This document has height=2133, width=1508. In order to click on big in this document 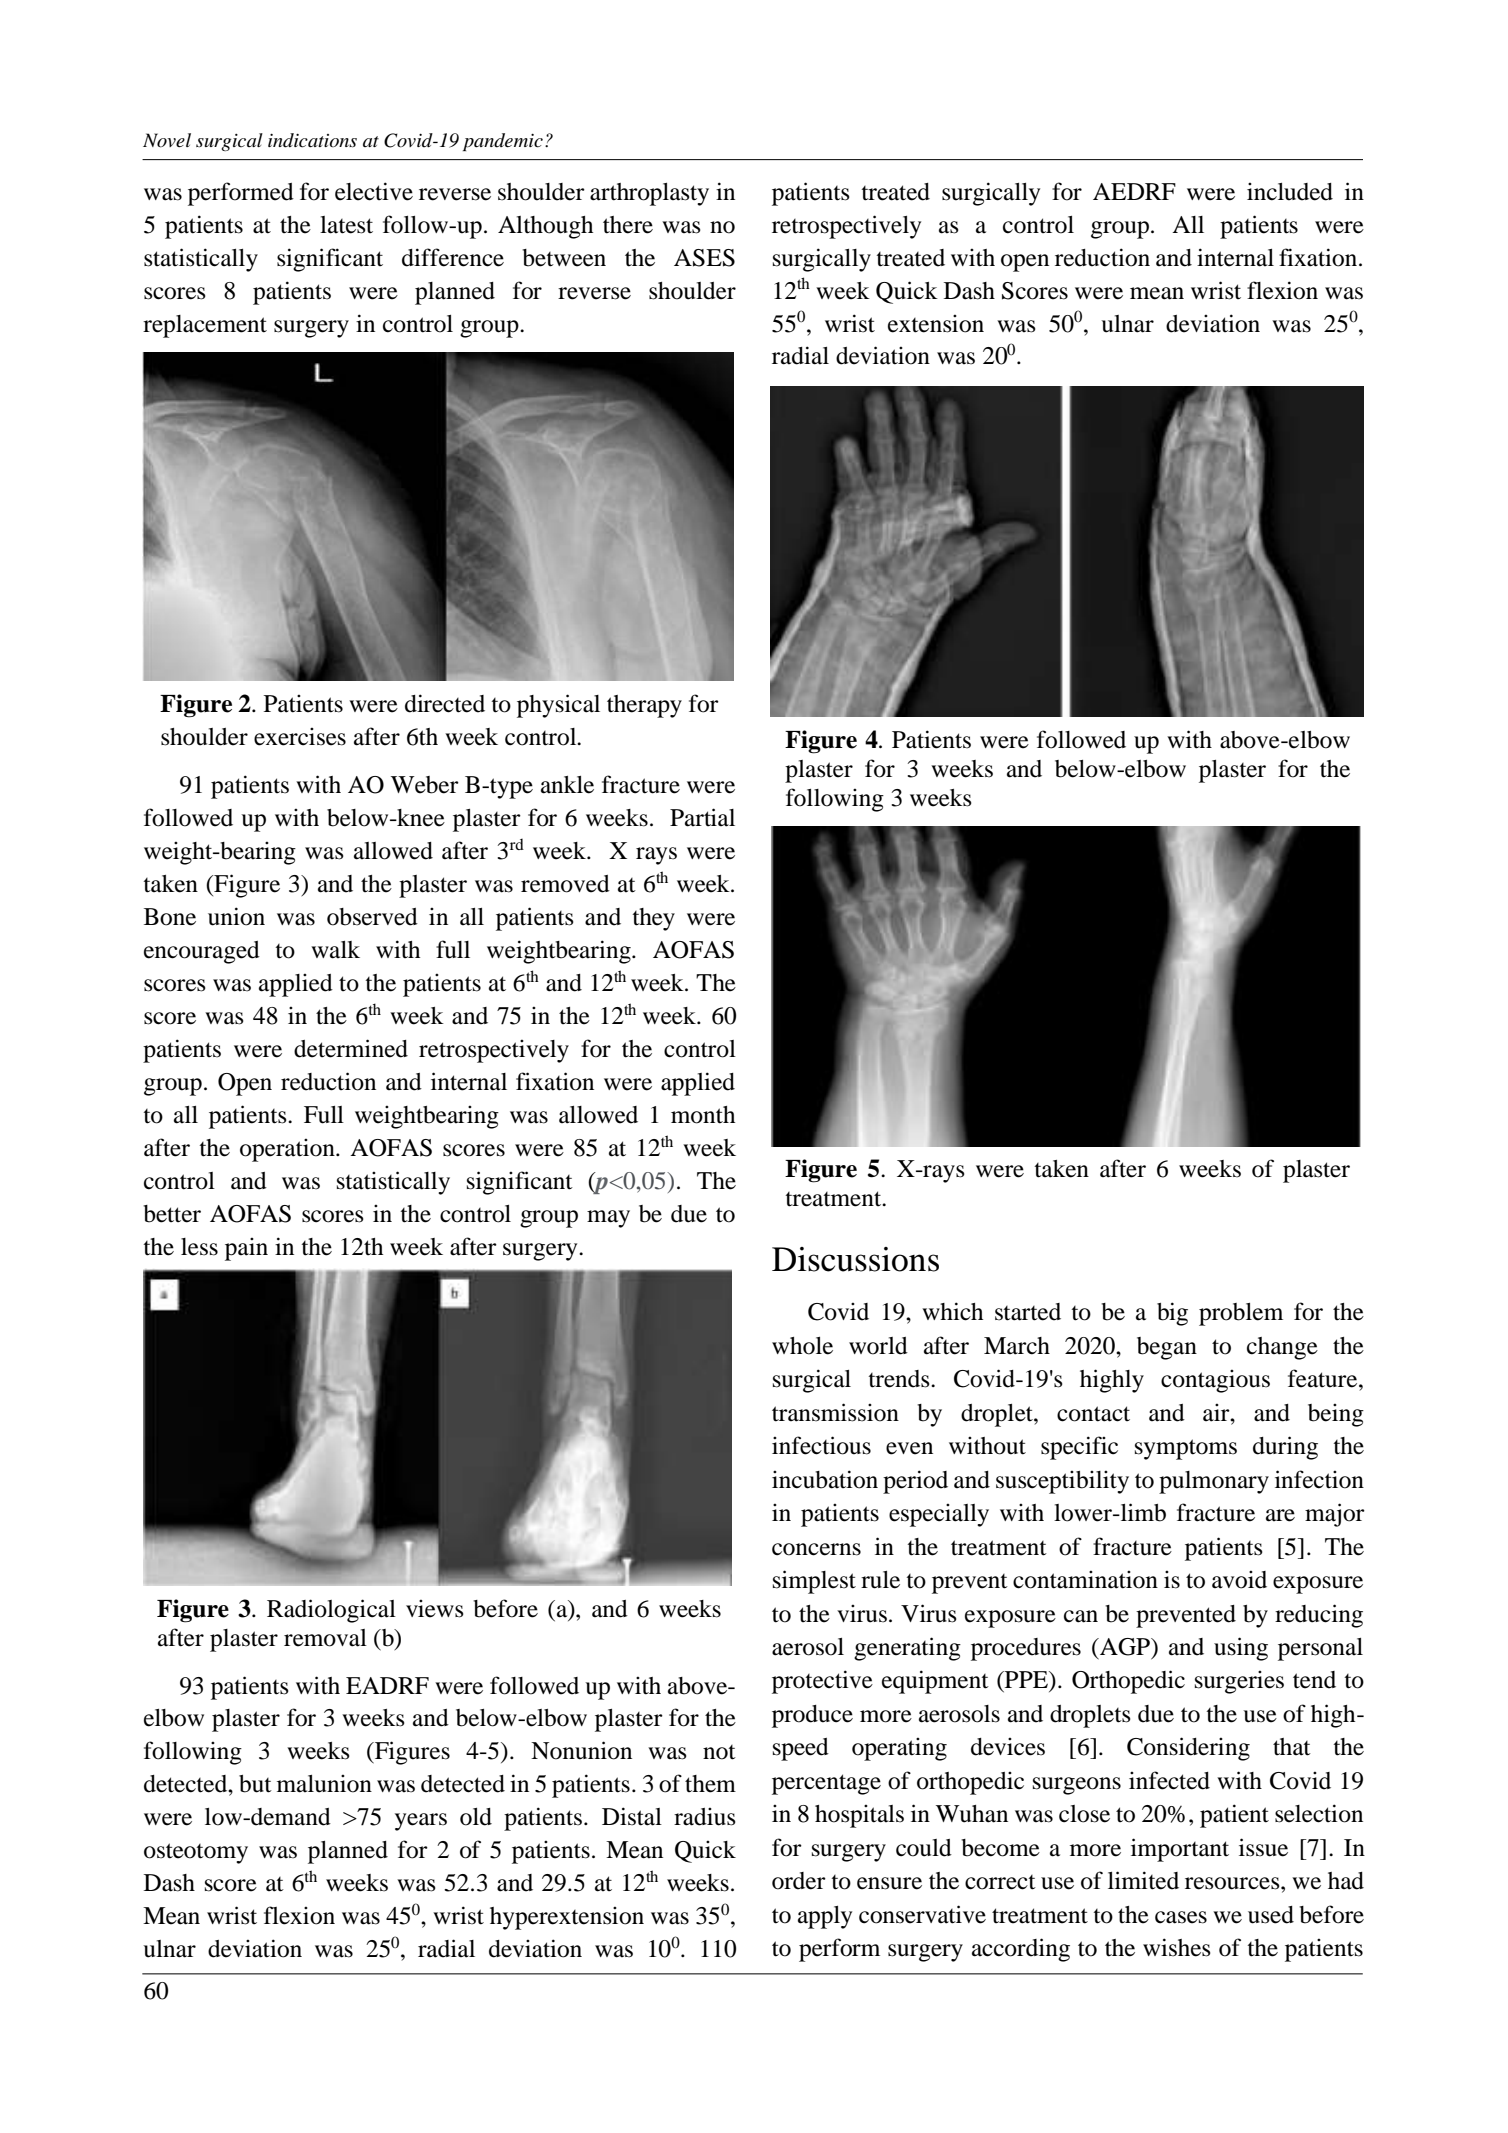, I will do `click(1172, 1314)`.
